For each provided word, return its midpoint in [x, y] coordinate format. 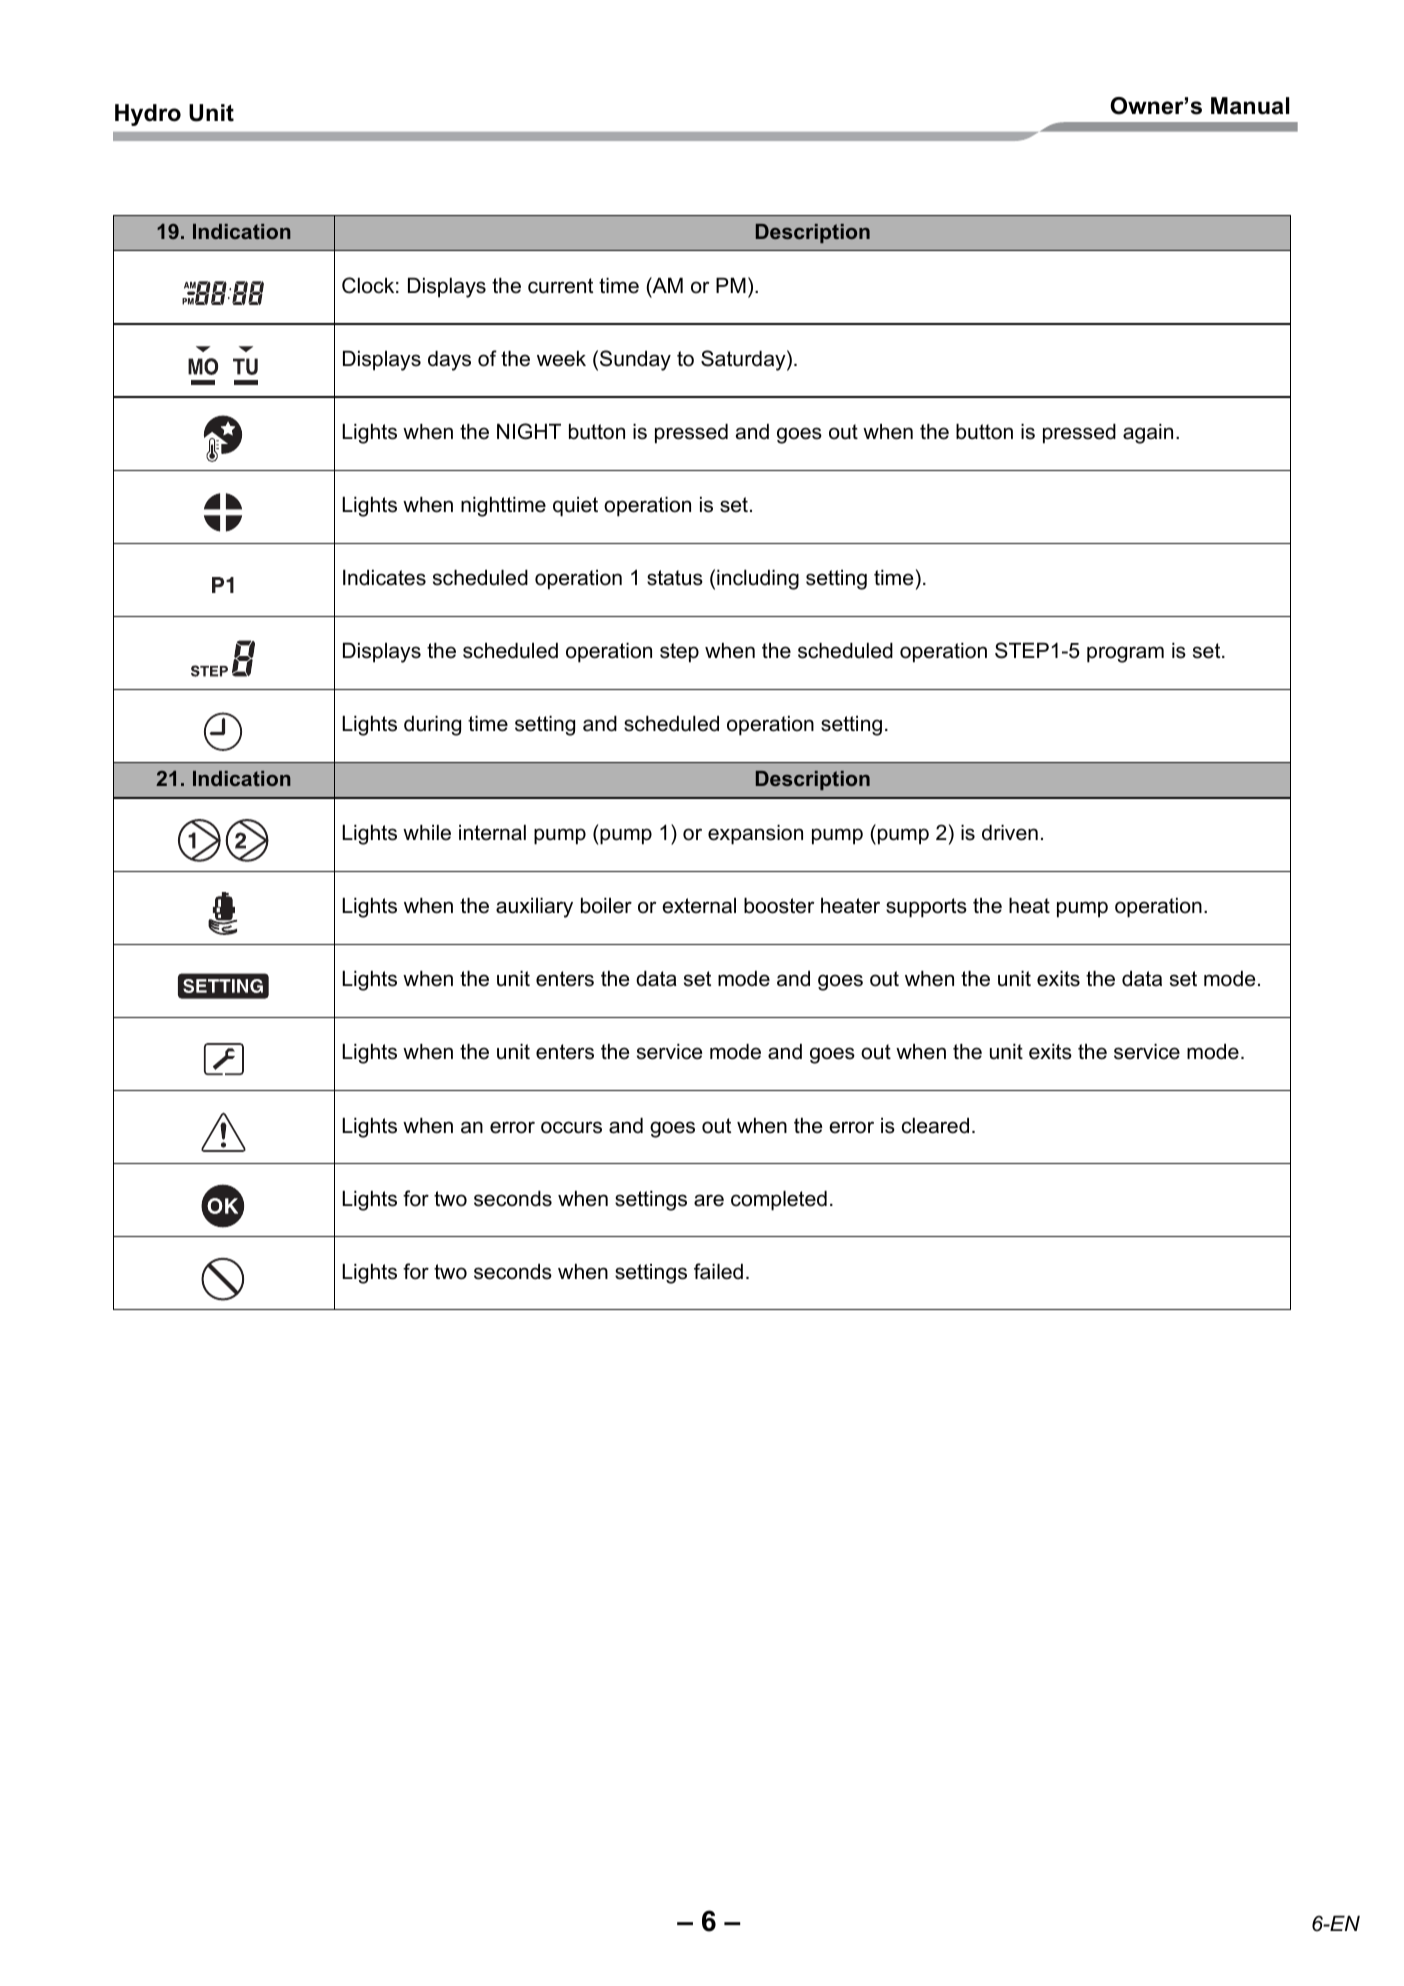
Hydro [148, 115]
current [560, 286]
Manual [1250, 106]
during [432, 726]
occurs [571, 1127]
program [1125, 654]
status [675, 578]
